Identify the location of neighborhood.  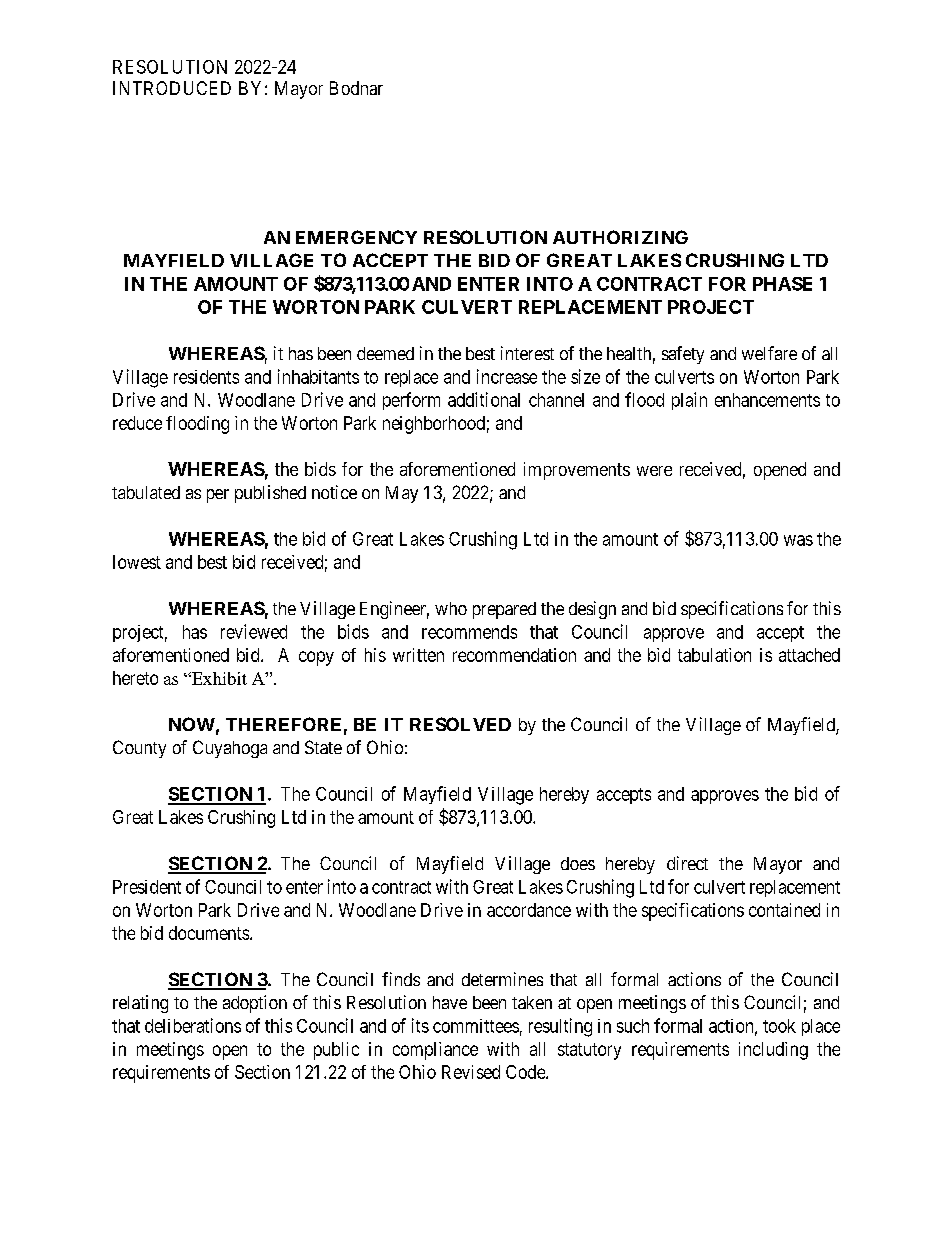
(434, 425).
